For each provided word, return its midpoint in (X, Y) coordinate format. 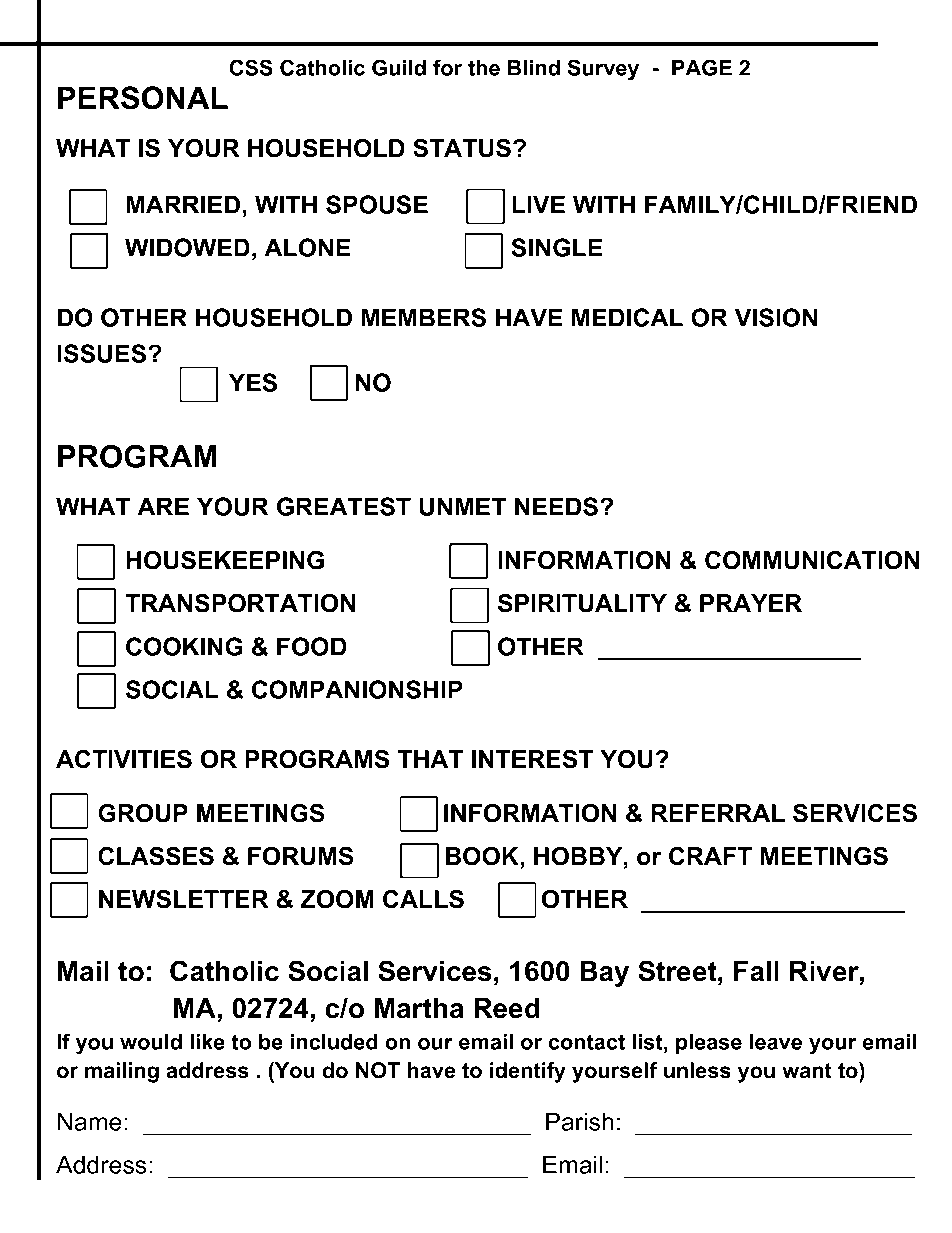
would (151, 1042)
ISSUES (103, 353)
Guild (399, 67)
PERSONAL (143, 98)
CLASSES (156, 856)
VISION (776, 317)
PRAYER (751, 603)
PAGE (702, 67)
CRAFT (710, 856)
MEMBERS (423, 317)
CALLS (423, 899)
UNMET (462, 506)
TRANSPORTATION (240, 603)
